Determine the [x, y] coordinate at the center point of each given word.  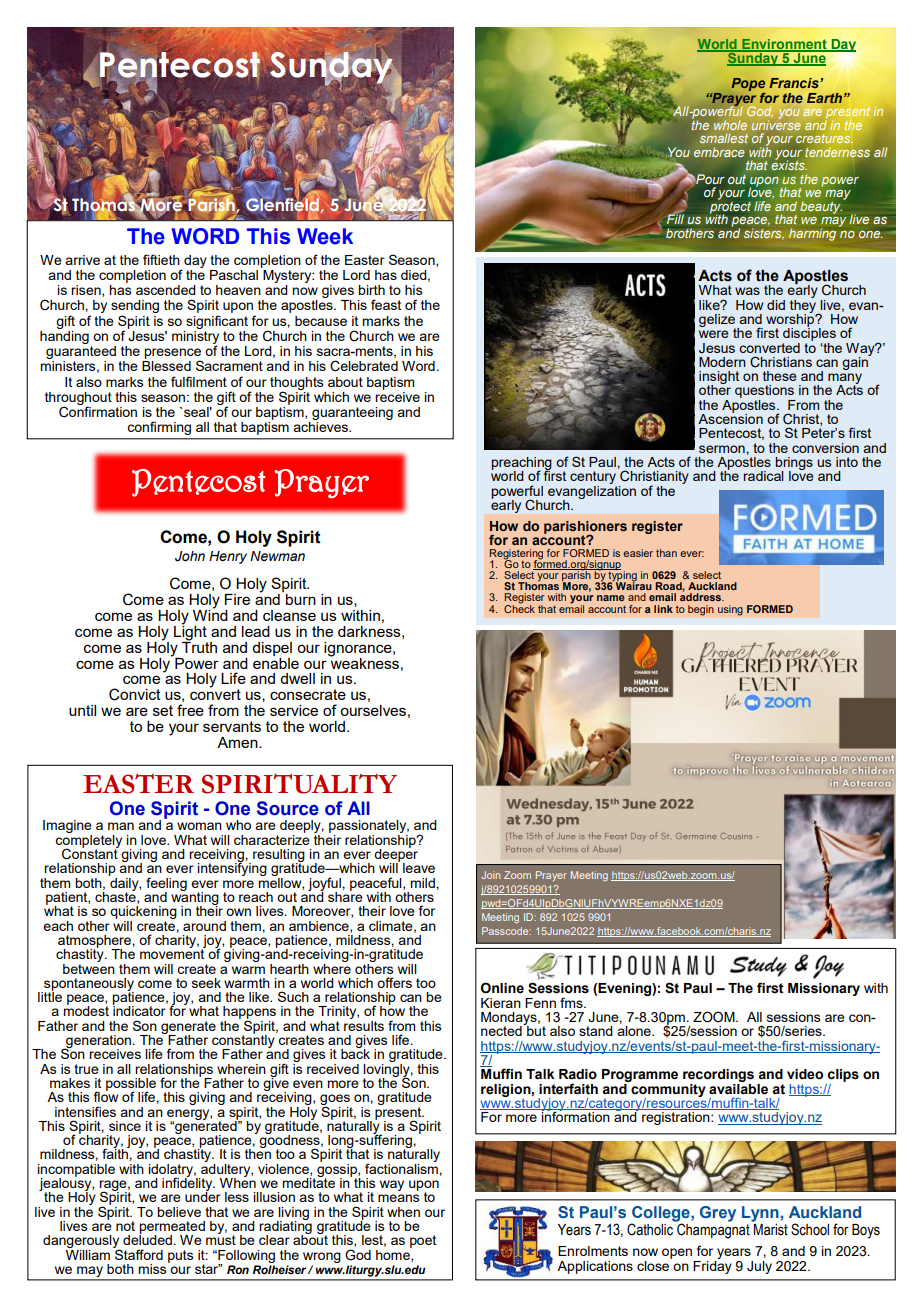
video [805, 1074]
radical [763, 476]
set [163, 710]
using [730, 610]
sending [135, 308]
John [190, 556]
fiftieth [161, 259]
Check [519, 607]
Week [325, 236]
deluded [147, 1239]
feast [386, 304]
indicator [139, 1010]
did [776, 305]
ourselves [373, 710]
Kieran [501, 1003]
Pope [748, 86]
